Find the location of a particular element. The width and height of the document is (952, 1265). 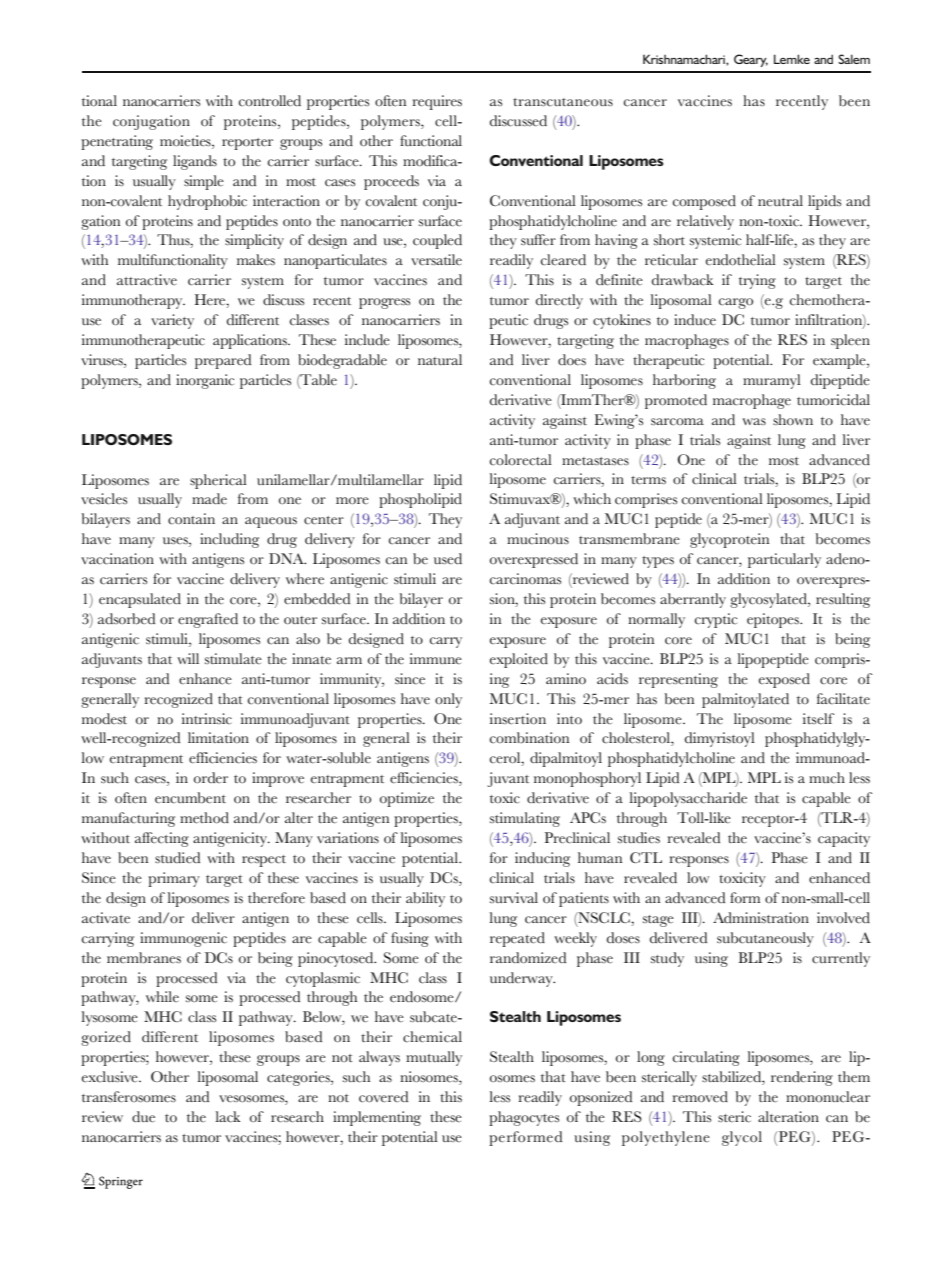

optimize is located at coordinates (407, 799).
